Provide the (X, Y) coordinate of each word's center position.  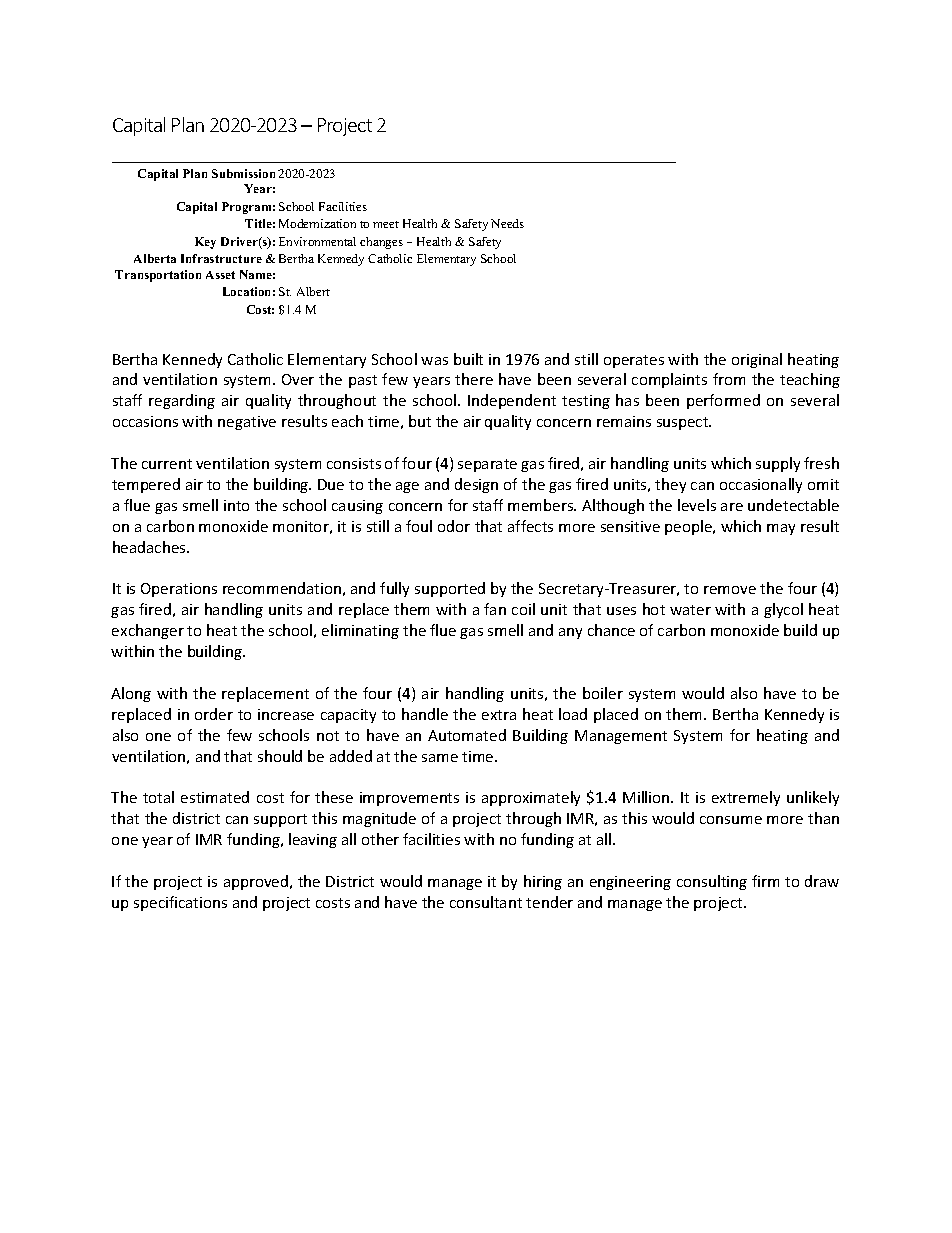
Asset (220, 275)
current (167, 464)
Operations (179, 590)
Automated (467, 735)
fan (495, 609)
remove (730, 590)
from (729, 379)
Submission (243, 173)
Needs (507, 223)
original (757, 360)
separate (487, 465)
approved (257, 882)
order (214, 714)
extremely (746, 798)
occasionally (761, 485)
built (468, 359)
